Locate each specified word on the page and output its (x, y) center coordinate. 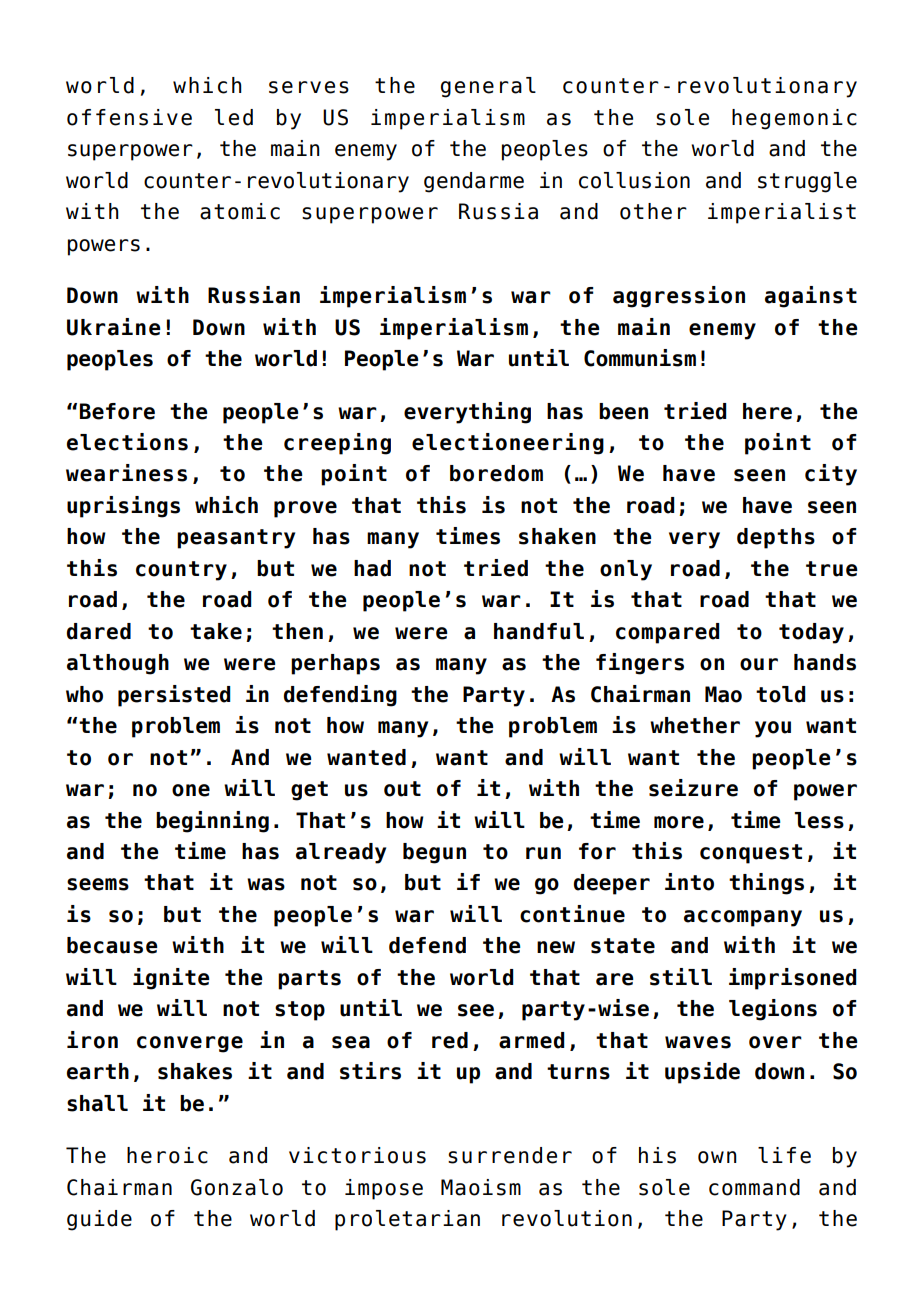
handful (539, 631)
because (112, 945)
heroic (167, 1155)
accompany (743, 918)
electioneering (508, 444)
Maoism (481, 1187)
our (759, 664)
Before (117, 411)
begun (434, 853)
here (767, 411)
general (488, 87)
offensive (129, 117)
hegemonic (794, 119)
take (216, 631)
